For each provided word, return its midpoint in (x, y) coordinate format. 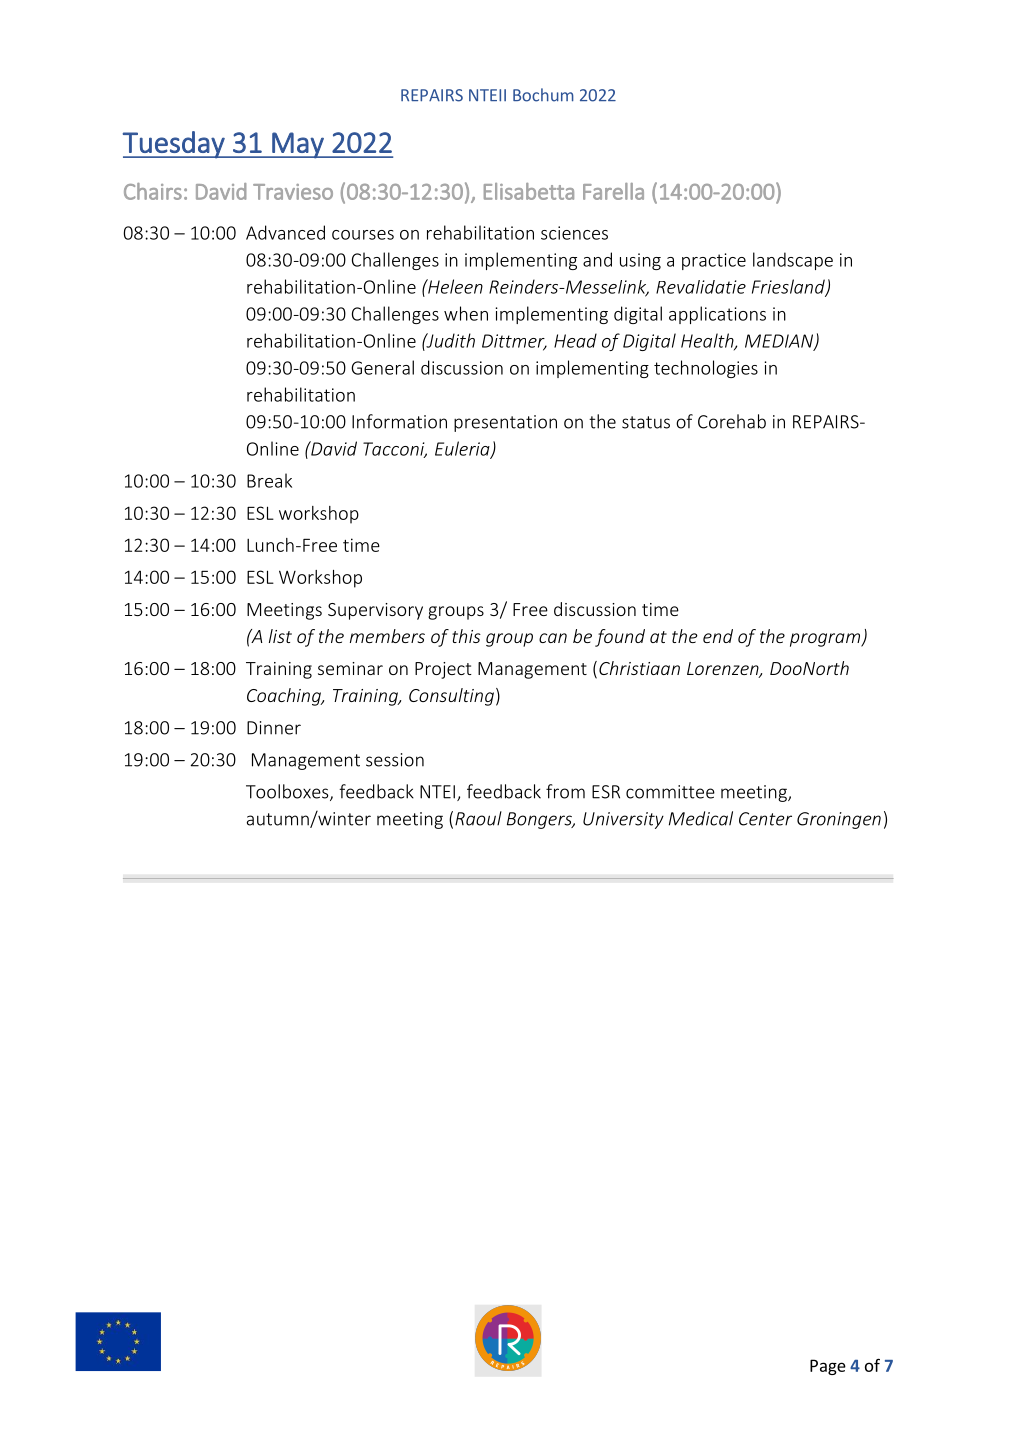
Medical (701, 818)
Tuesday (175, 145)
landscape (793, 261)
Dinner (274, 728)
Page (828, 1367)
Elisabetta (529, 191)
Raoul (478, 818)
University (623, 820)
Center (765, 819)
